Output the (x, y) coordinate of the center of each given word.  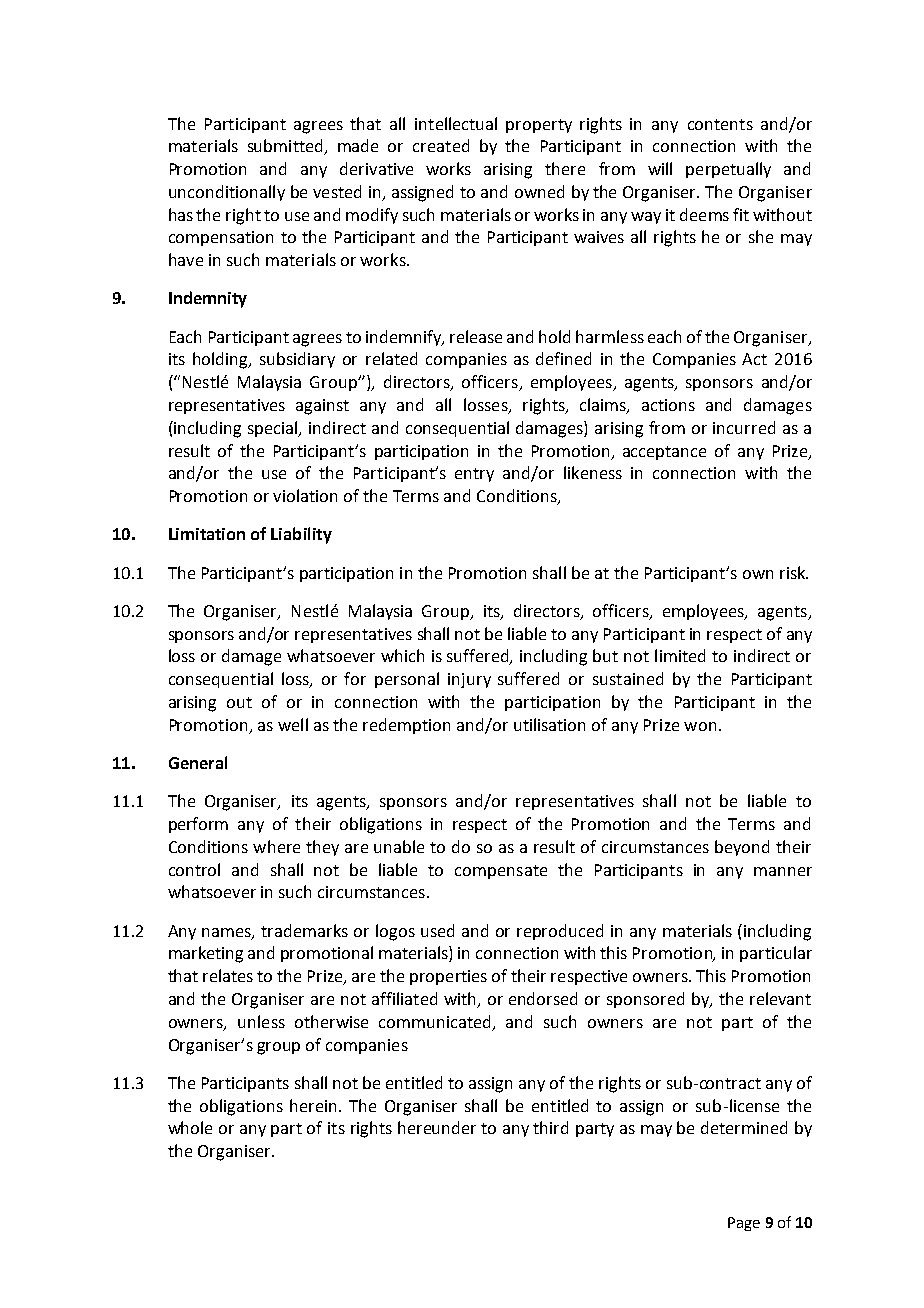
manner (783, 871)
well (293, 724)
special (274, 429)
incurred (744, 427)
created (441, 145)
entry (474, 475)
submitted (286, 147)
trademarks (304, 930)
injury (469, 680)
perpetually (728, 170)
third (550, 1127)
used (437, 930)
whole (190, 1127)
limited (680, 655)
